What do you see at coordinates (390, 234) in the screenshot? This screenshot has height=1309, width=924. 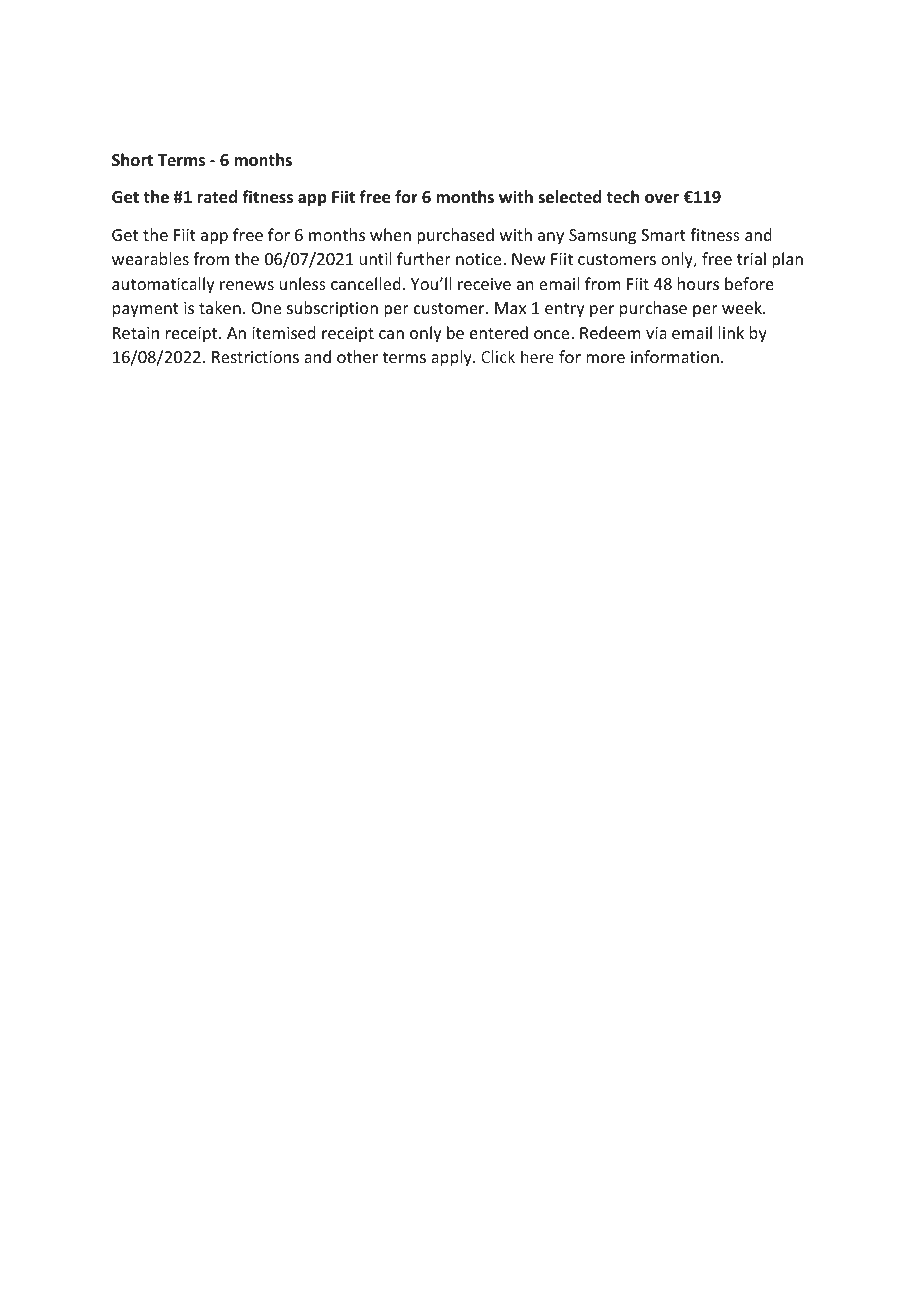 I see `when` at bounding box center [390, 234].
